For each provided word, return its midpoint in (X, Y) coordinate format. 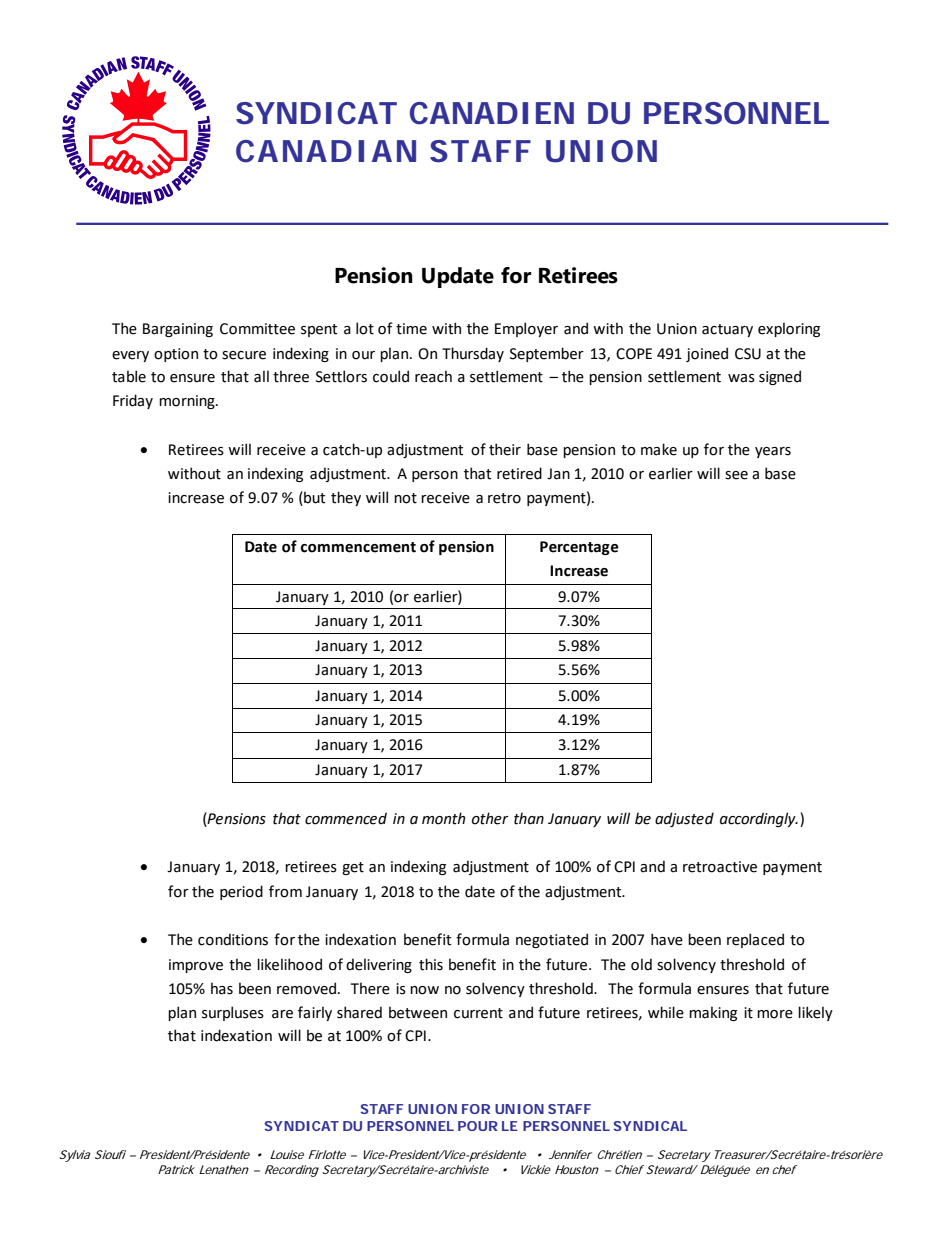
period (241, 892)
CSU (748, 354)
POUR (478, 1126)
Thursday (473, 354)
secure (244, 355)
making (713, 1013)
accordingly (759, 819)
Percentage (579, 548)
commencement (358, 547)
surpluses (233, 1013)
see (736, 475)
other (490, 818)
